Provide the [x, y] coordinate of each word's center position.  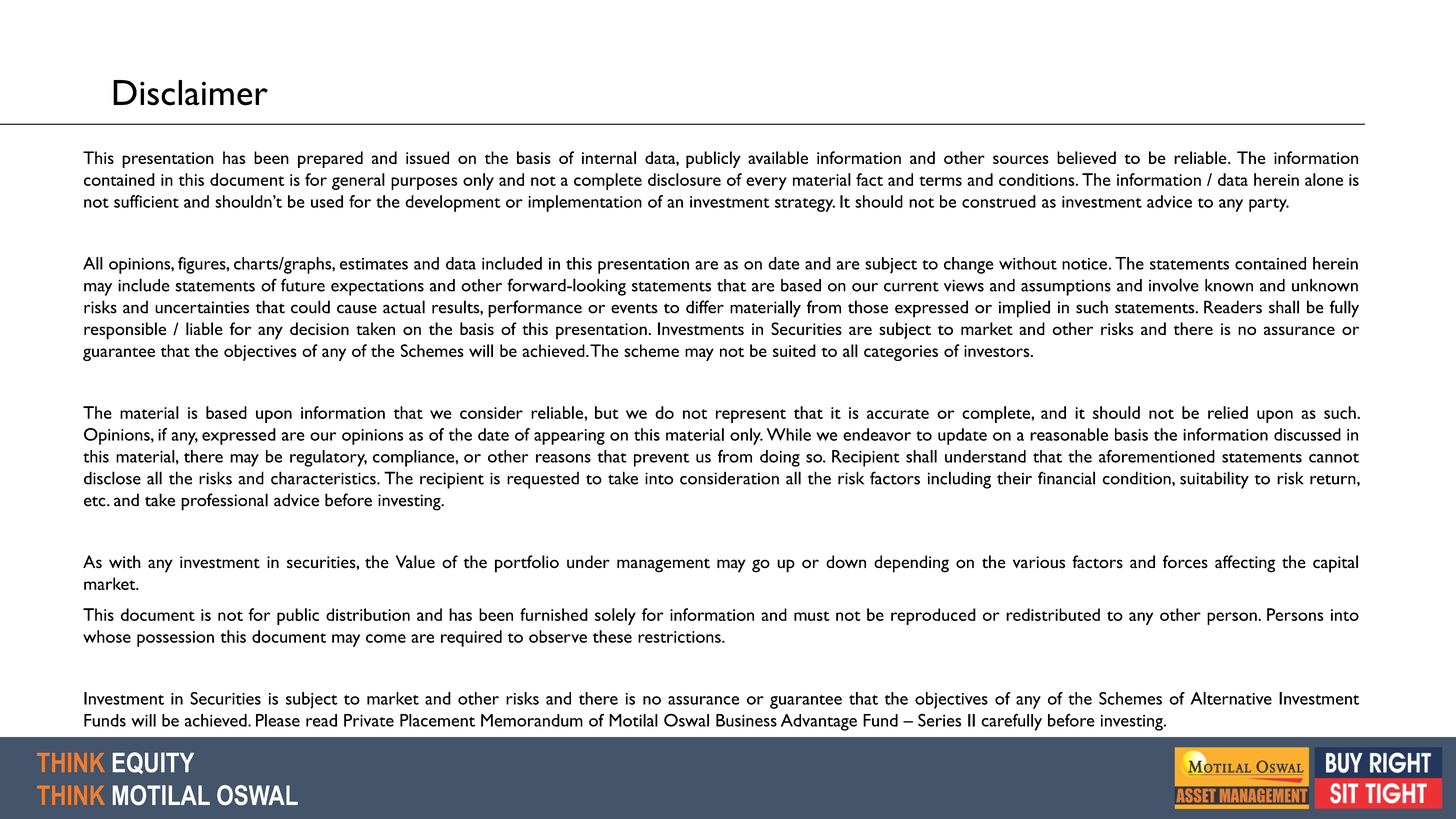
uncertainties [202, 307]
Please [278, 720]
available [778, 157]
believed [1086, 157]
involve [1174, 285]
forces [1185, 562]
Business [746, 720]
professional [224, 502]
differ [705, 307]
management [663, 565]
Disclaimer [190, 93]
